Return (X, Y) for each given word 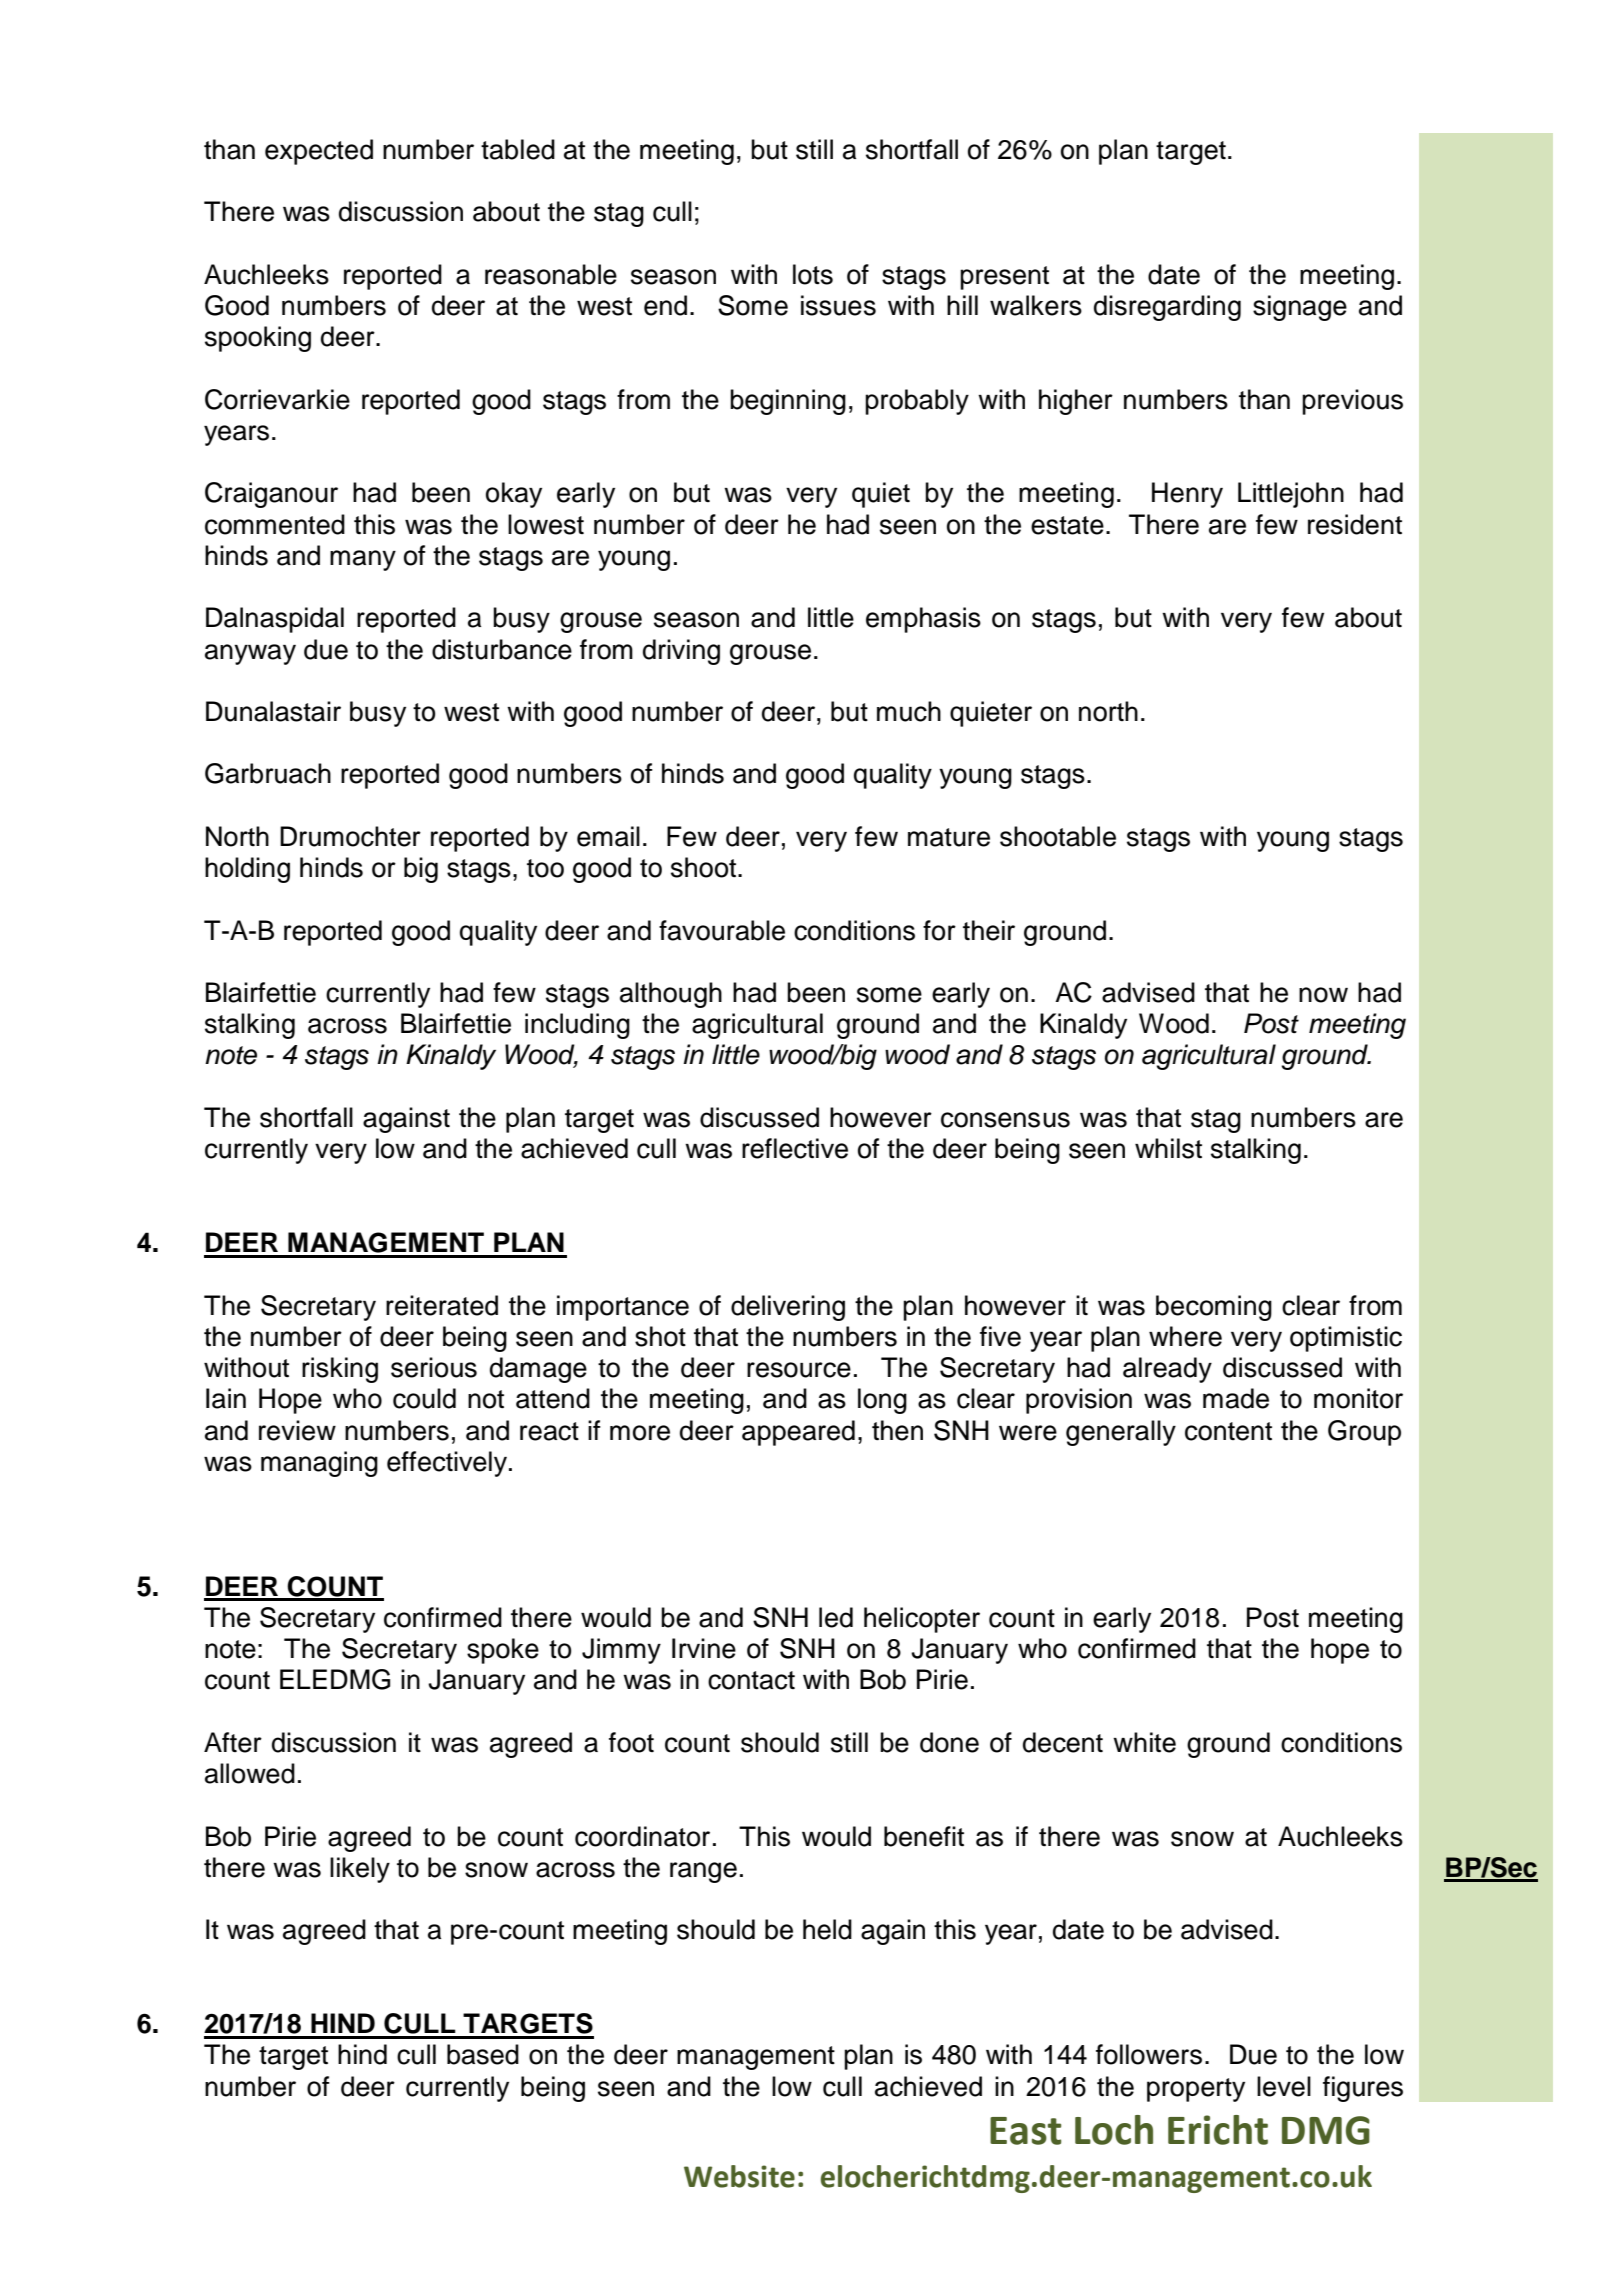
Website (739, 2176)
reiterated (442, 1305)
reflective (795, 1148)
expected (319, 152)
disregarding (1167, 308)
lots (813, 274)
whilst (1168, 1148)
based (483, 2054)
